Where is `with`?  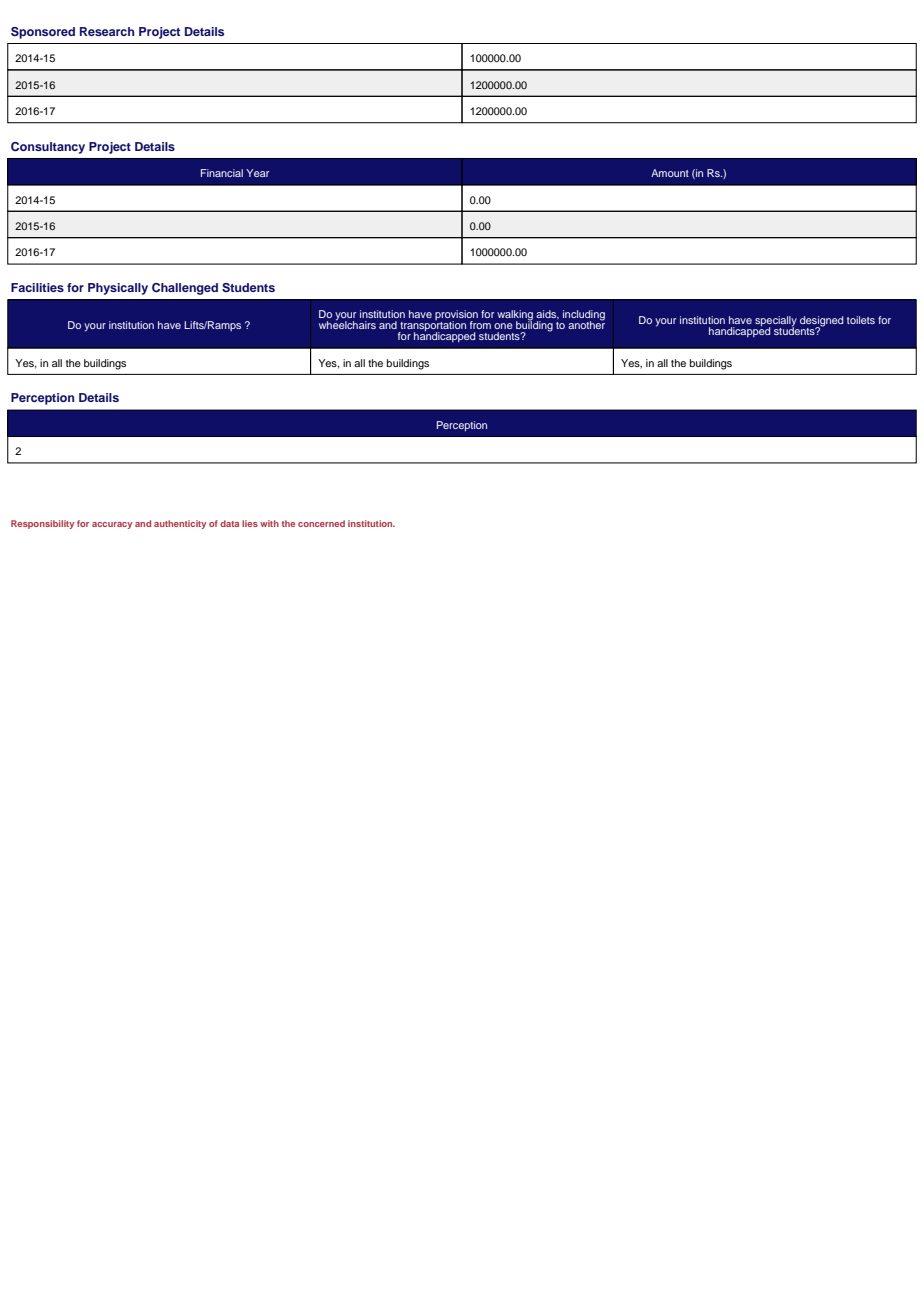 with is located at coordinates (269, 523).
